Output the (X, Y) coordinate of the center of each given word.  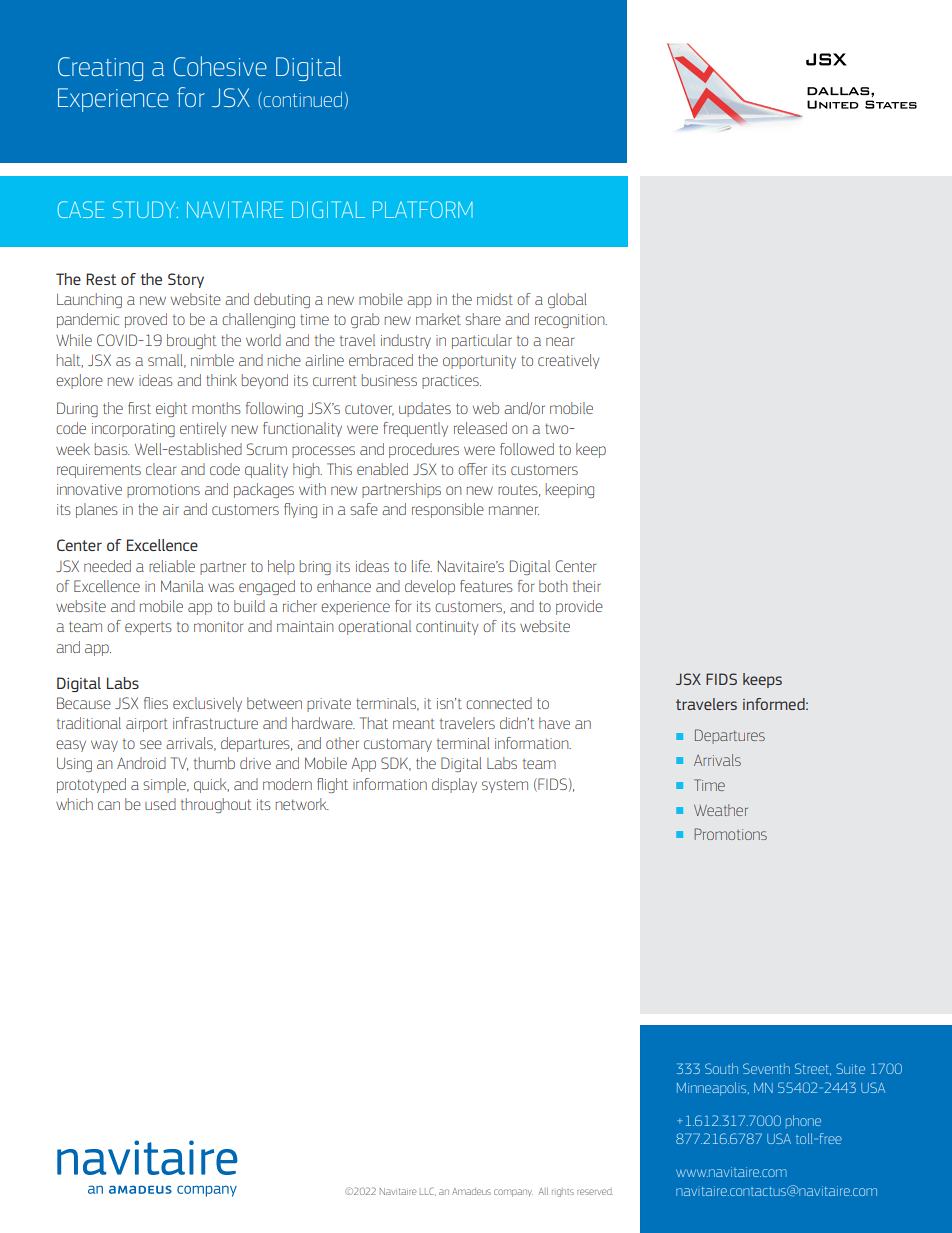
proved (146, 320)
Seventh (766, 1068)
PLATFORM (423, 209)
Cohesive (220, 66)
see (151, 744)
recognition (571, 321)
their (587, 586)
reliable (172, 566)
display (454, 785)
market (438, 319)
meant (414, 724)
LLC (428, 1191)
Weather (721, 810)
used (160, 804)
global (567, 300)
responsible (448, 510)
